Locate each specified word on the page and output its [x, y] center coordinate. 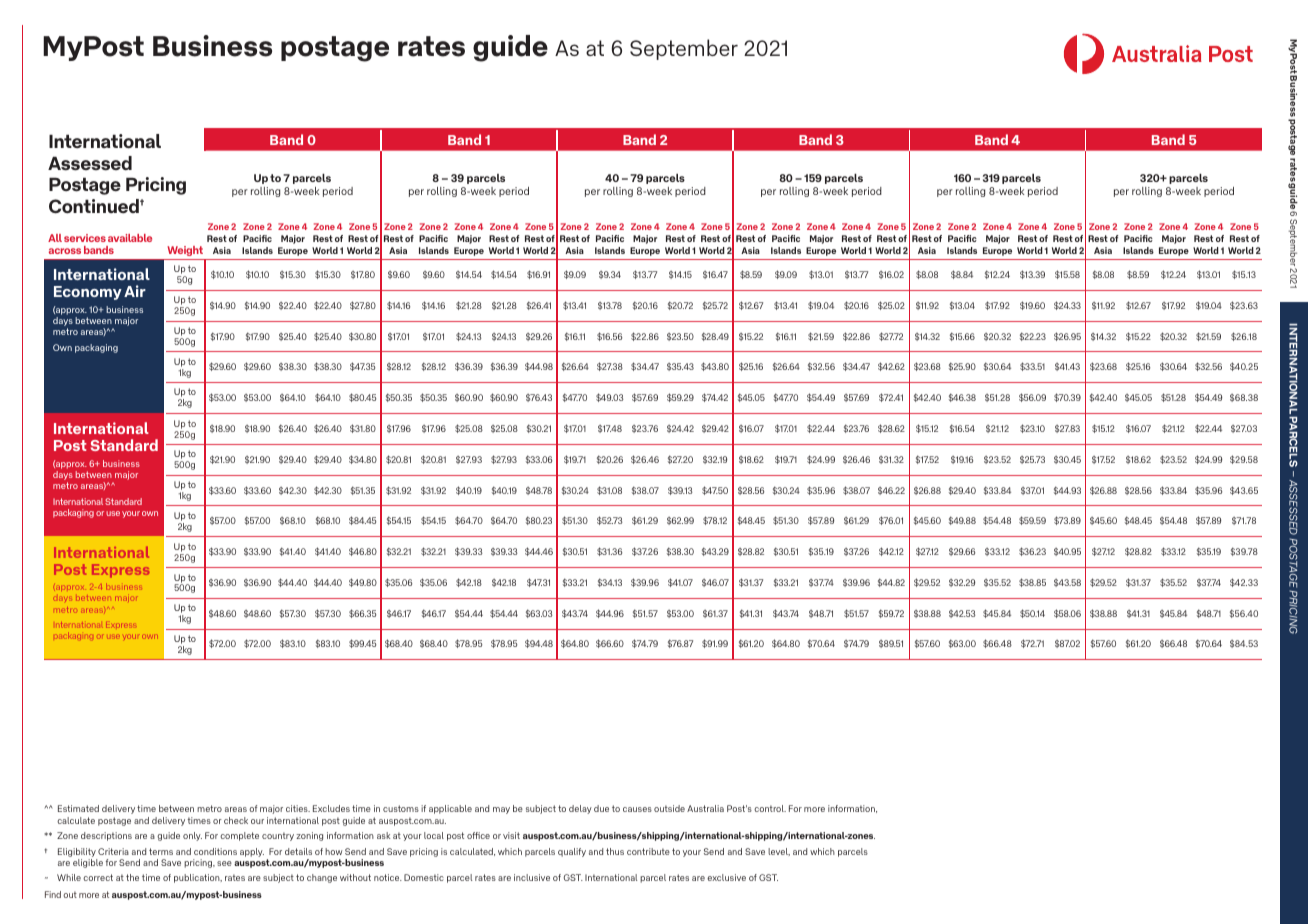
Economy [88, 293]
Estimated [78, 808]
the [132, 877]
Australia [705, 808]
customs [401, 808]
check [236, 820]
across [65, 251]
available [130, 238]
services [85, 238]
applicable [450, 809]
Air [135, 291]
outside [669, 808]
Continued [95, 206]
